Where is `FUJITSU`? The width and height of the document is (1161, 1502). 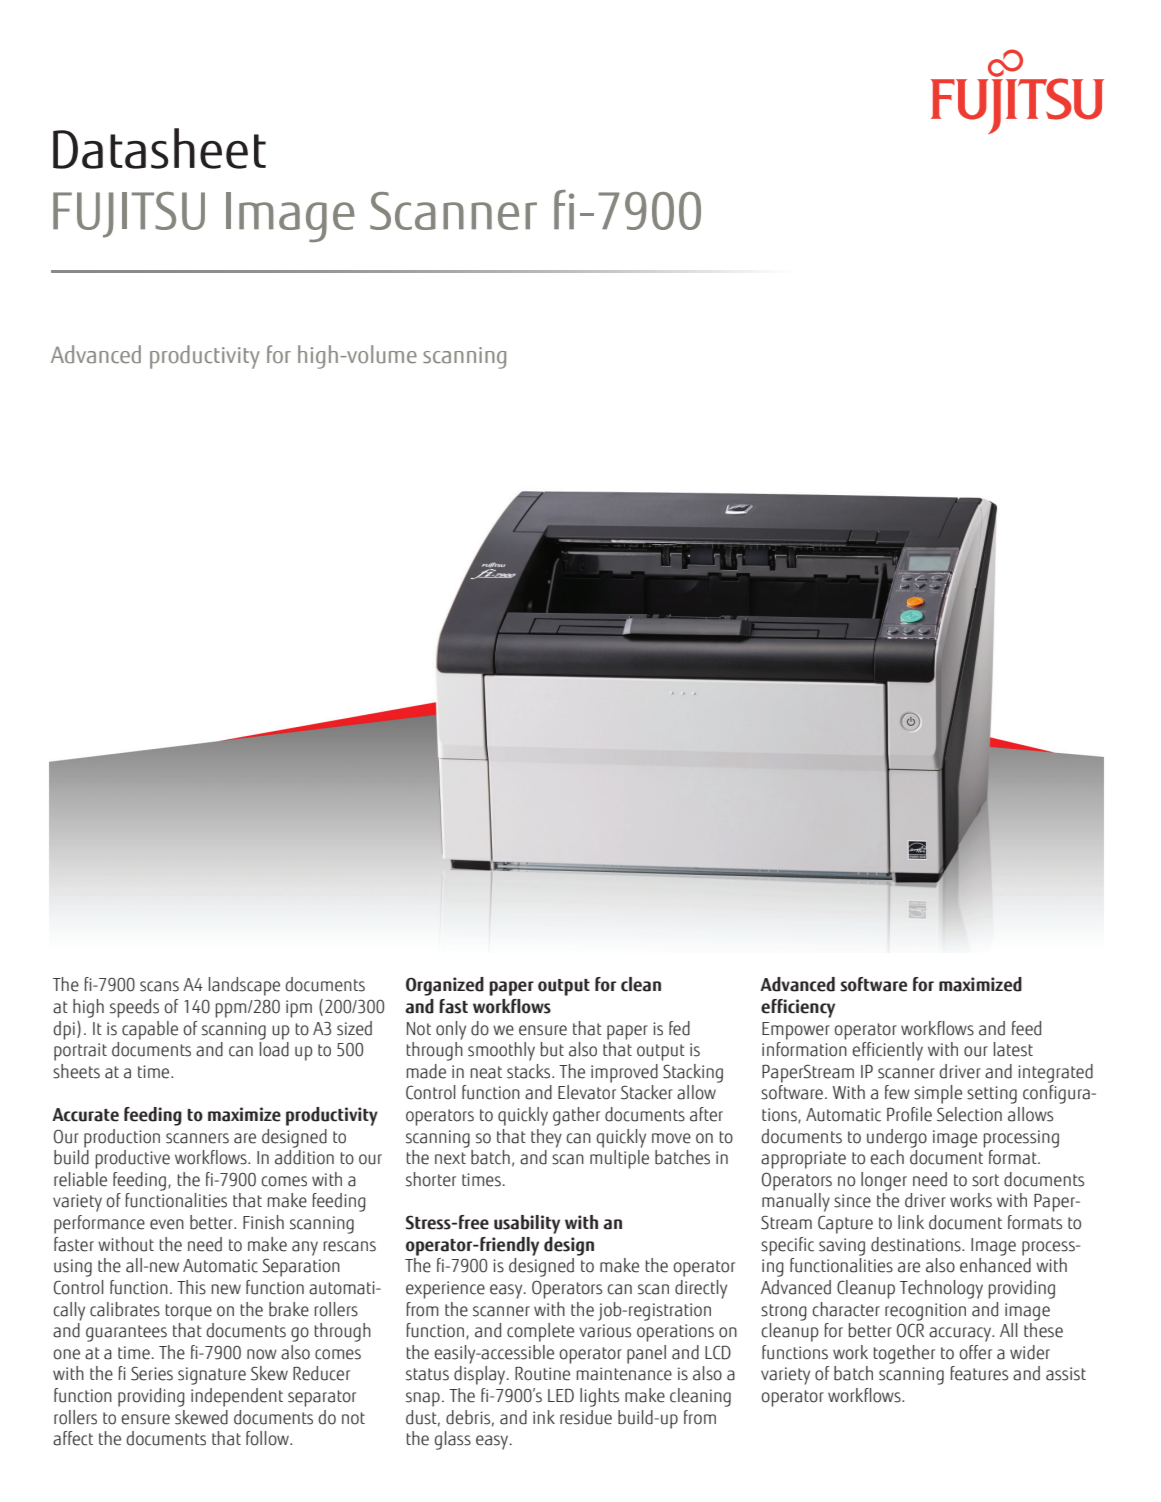 FUJITSU is located at coordinates (129, 215).
